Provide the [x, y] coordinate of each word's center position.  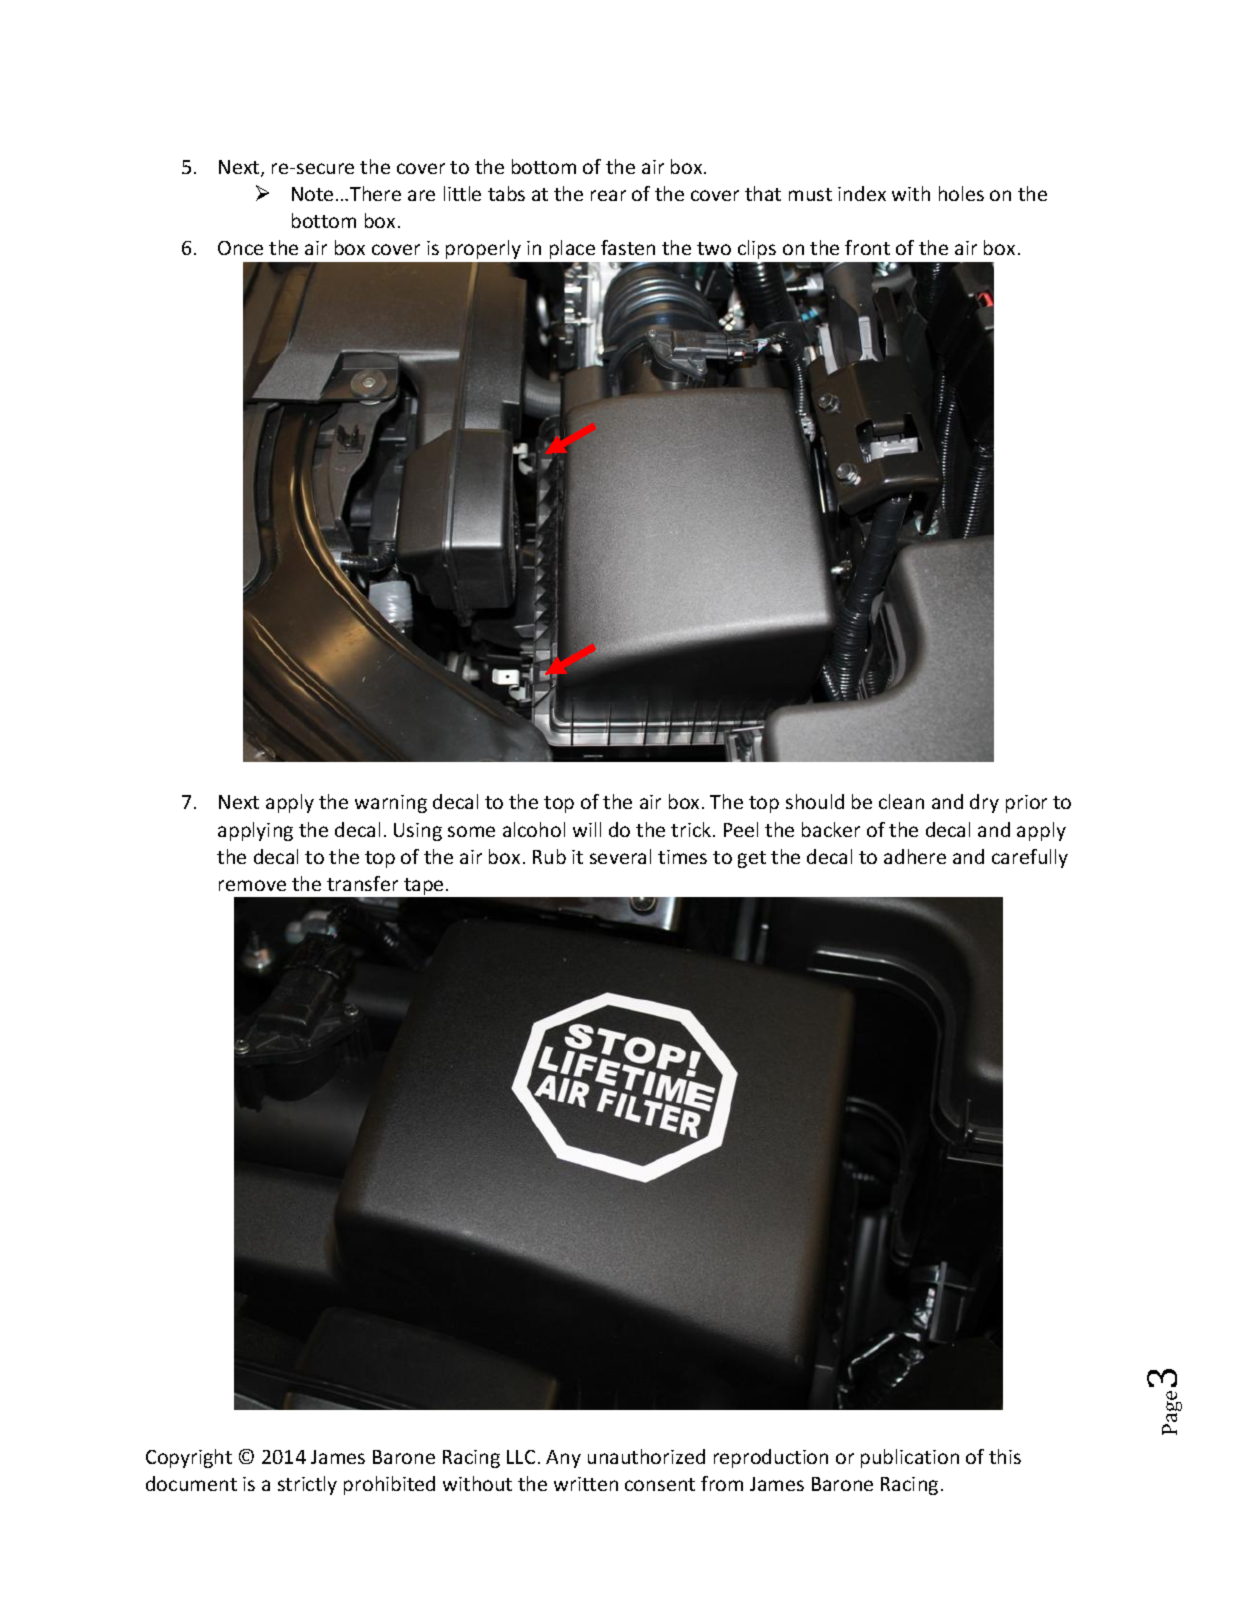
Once [240, 248]
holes [961, 193]
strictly [307, 1485]
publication [910, 1458]
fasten [628, 247]
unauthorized [646, 1456]
